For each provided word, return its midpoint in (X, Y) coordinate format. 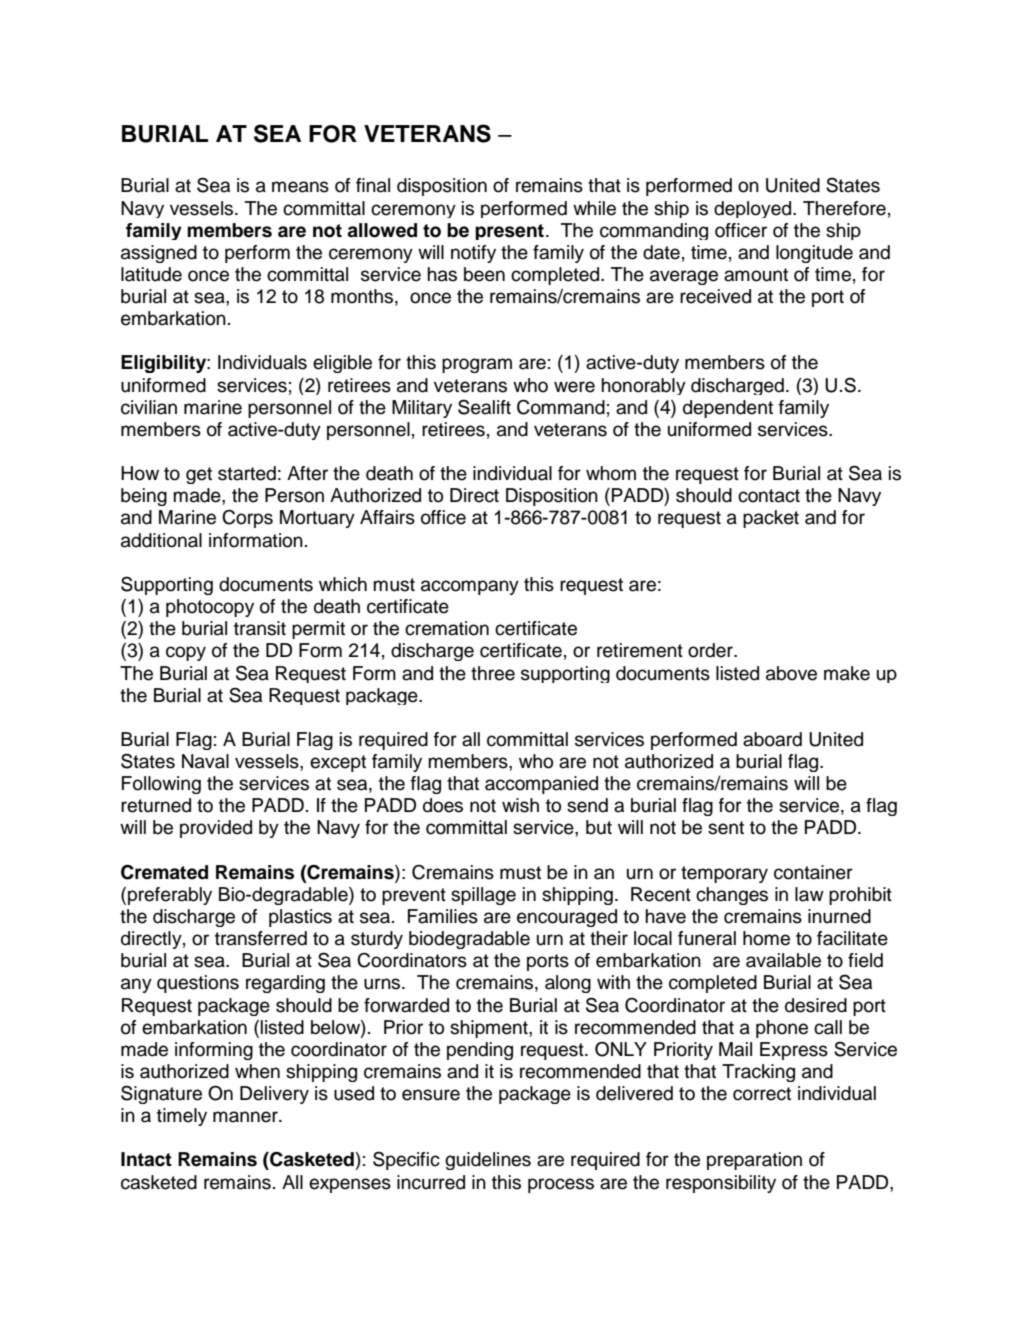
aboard (772, 739)
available (783, 960)
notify (473, 254)
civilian (149, 407)
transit (260, 628)
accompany (470, 587)
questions (198, 984)
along (568, 984)
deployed (754, 209)
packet (771, 519)
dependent (728, 409)
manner (246, 1117)
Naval (205, 761)
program (477, 365)
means (300, 187)
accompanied (541, 785)
